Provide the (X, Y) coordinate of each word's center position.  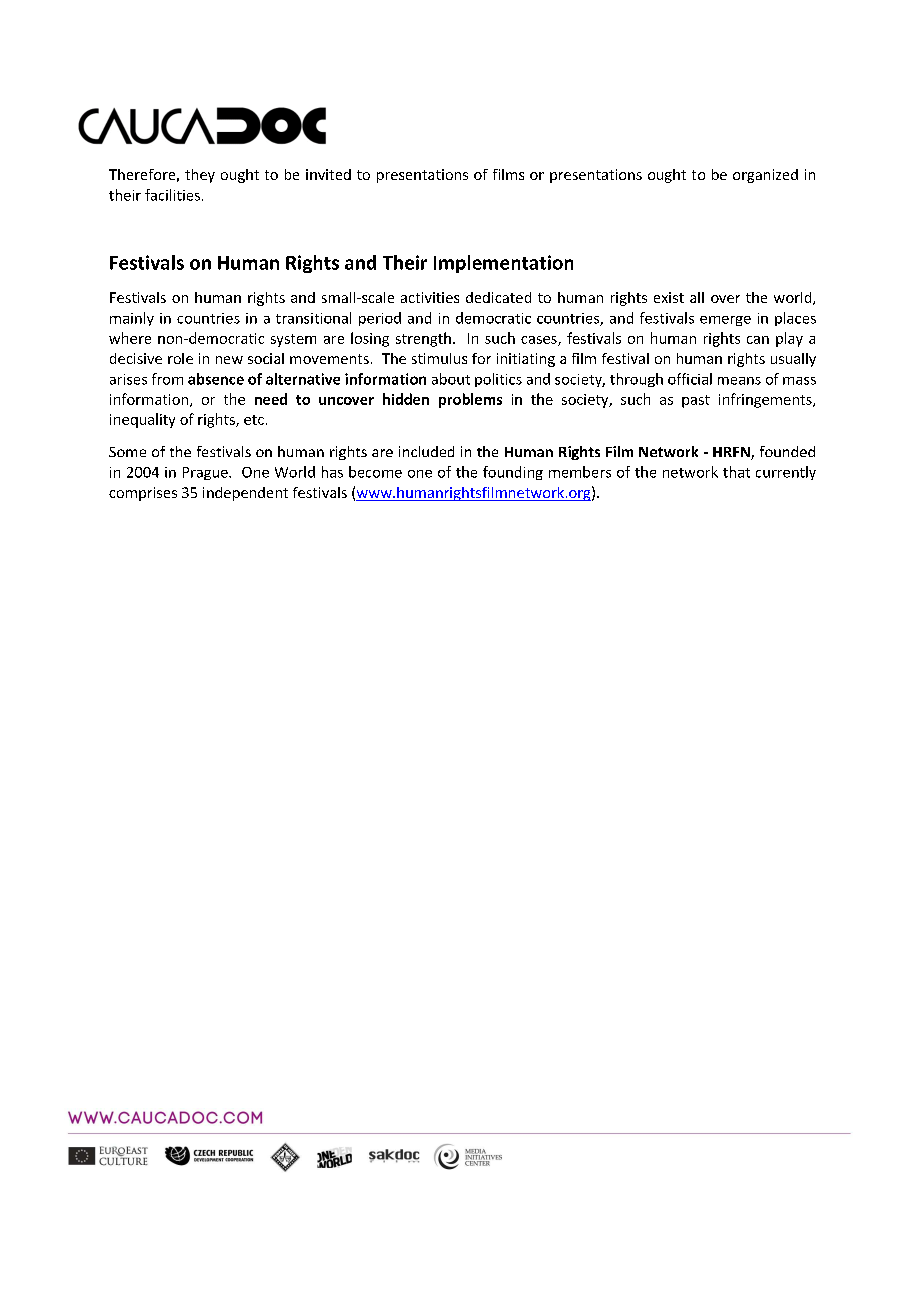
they (200, 176)
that (736, 472)
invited (328, 174)
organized (765, 176)
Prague (206, 473)
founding (513, 473)
